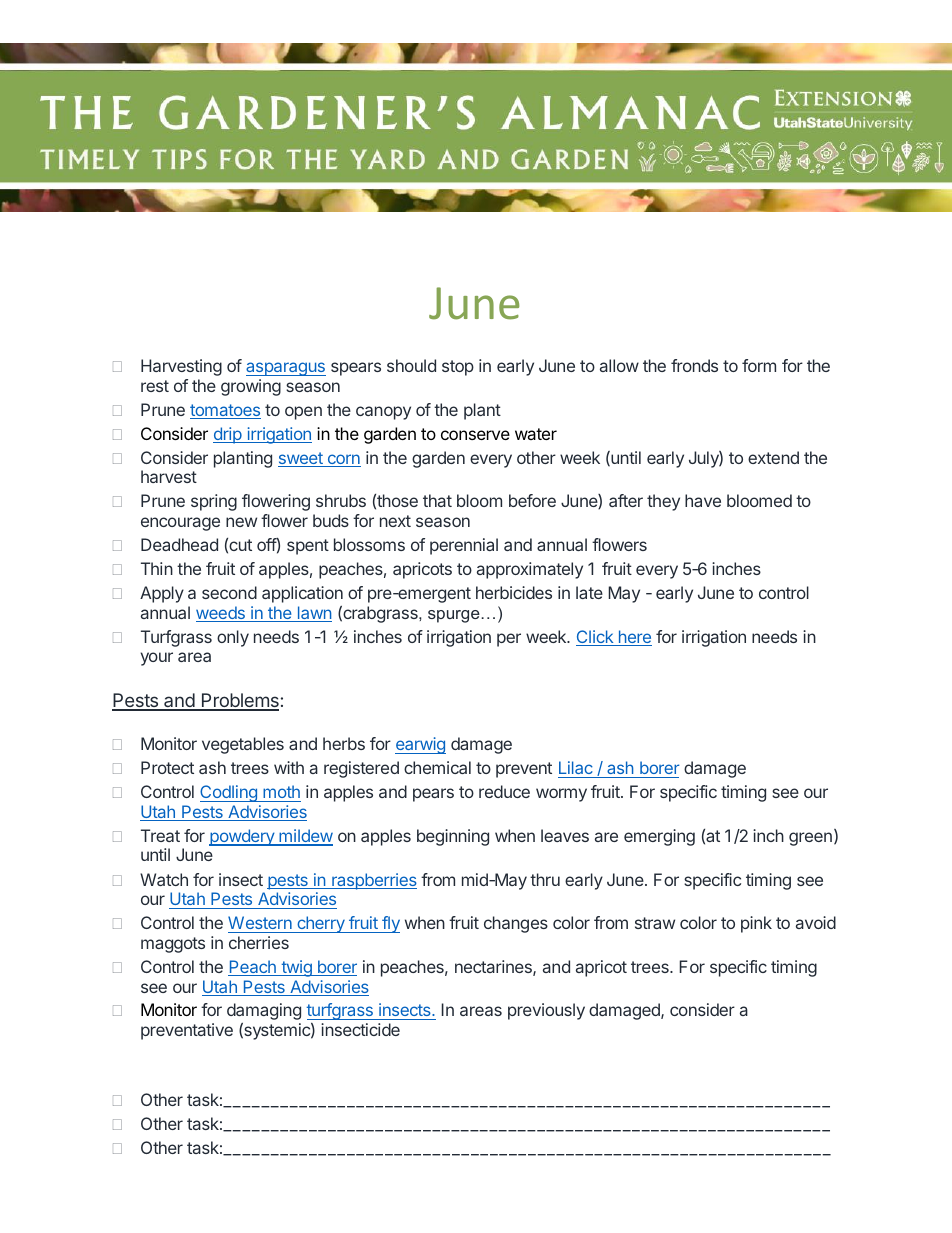  I want to click on growing, so click(251, 387).
